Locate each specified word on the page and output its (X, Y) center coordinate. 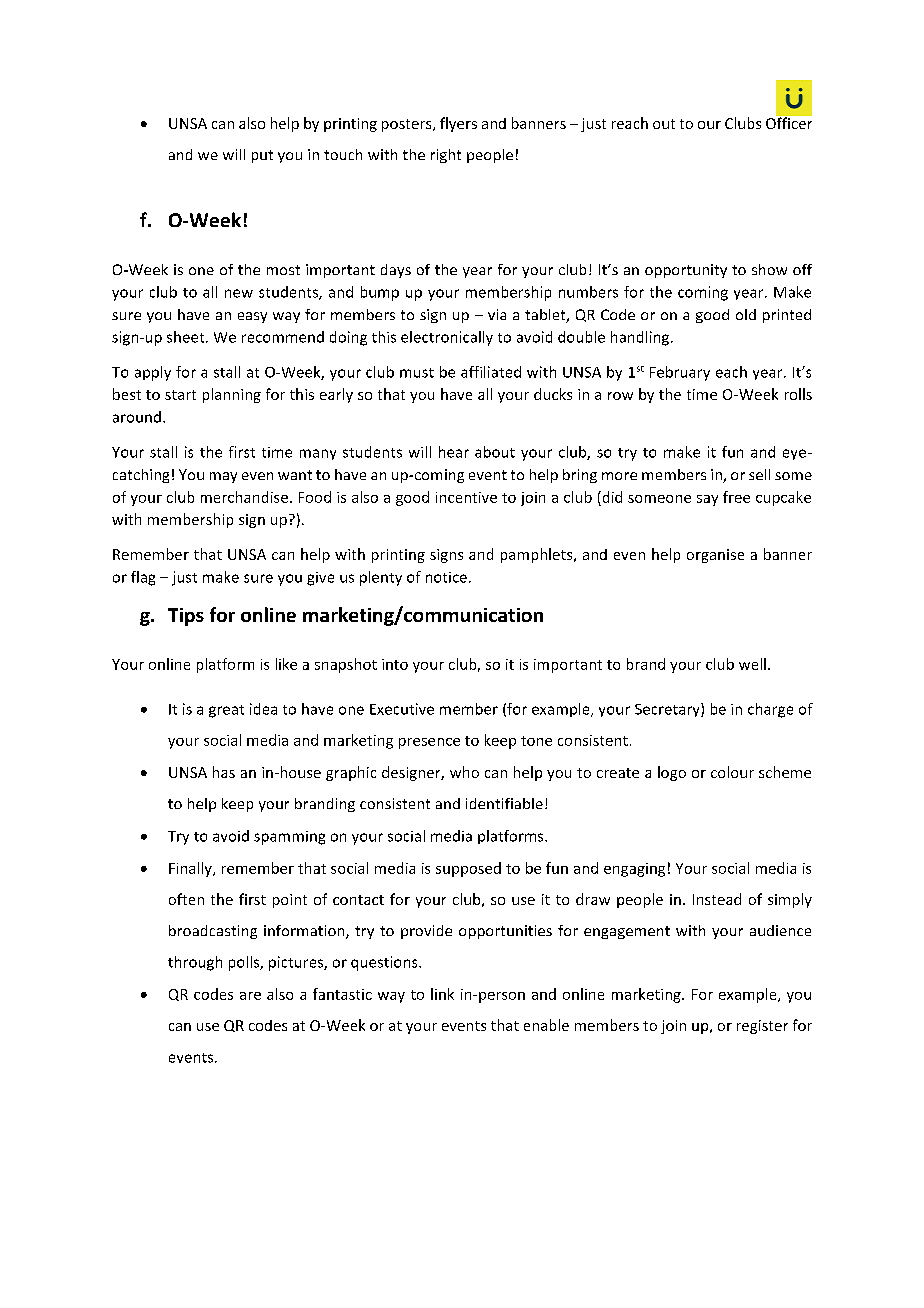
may (223, 477)
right (446, 156)
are (250, 996)
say (707, 500)
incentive (466, 497)
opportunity (686, 271)
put (262, 156)
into (395, 664)
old (746, 314)
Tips (186, 617)
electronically (447, 338)
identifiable (504, 803)
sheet (187, 337)
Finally (191, 869)
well (752, 664)
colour (732, 772)
